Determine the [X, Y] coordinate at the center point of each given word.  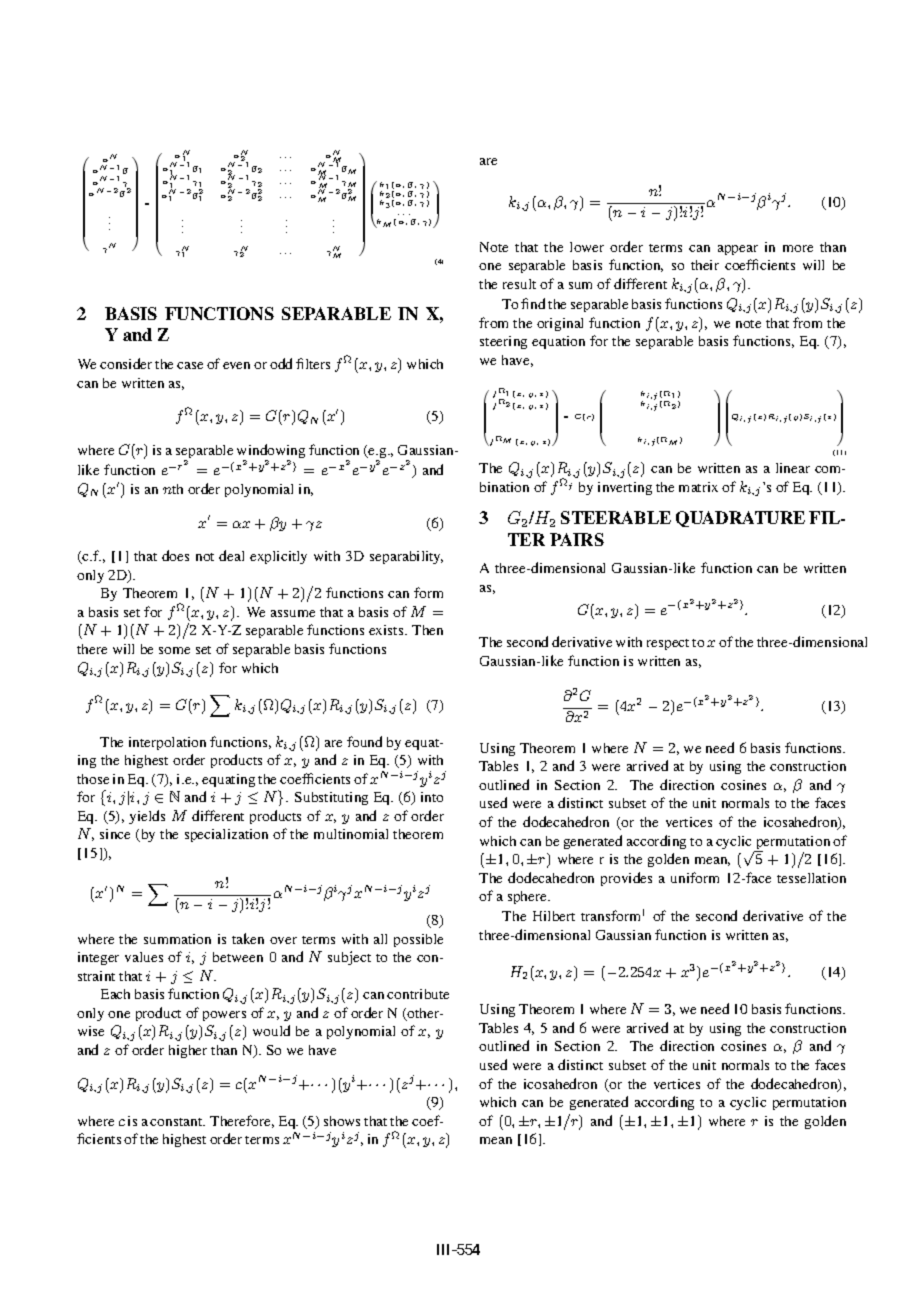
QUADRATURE [740, 519]
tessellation [811, 878]
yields [147, 817]
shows [342, 1121]
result [519, 284]
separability [406, 557]
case [190, 365]
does [175, 555]
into [432, 797]
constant [177, 1122]
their [705, 265]
